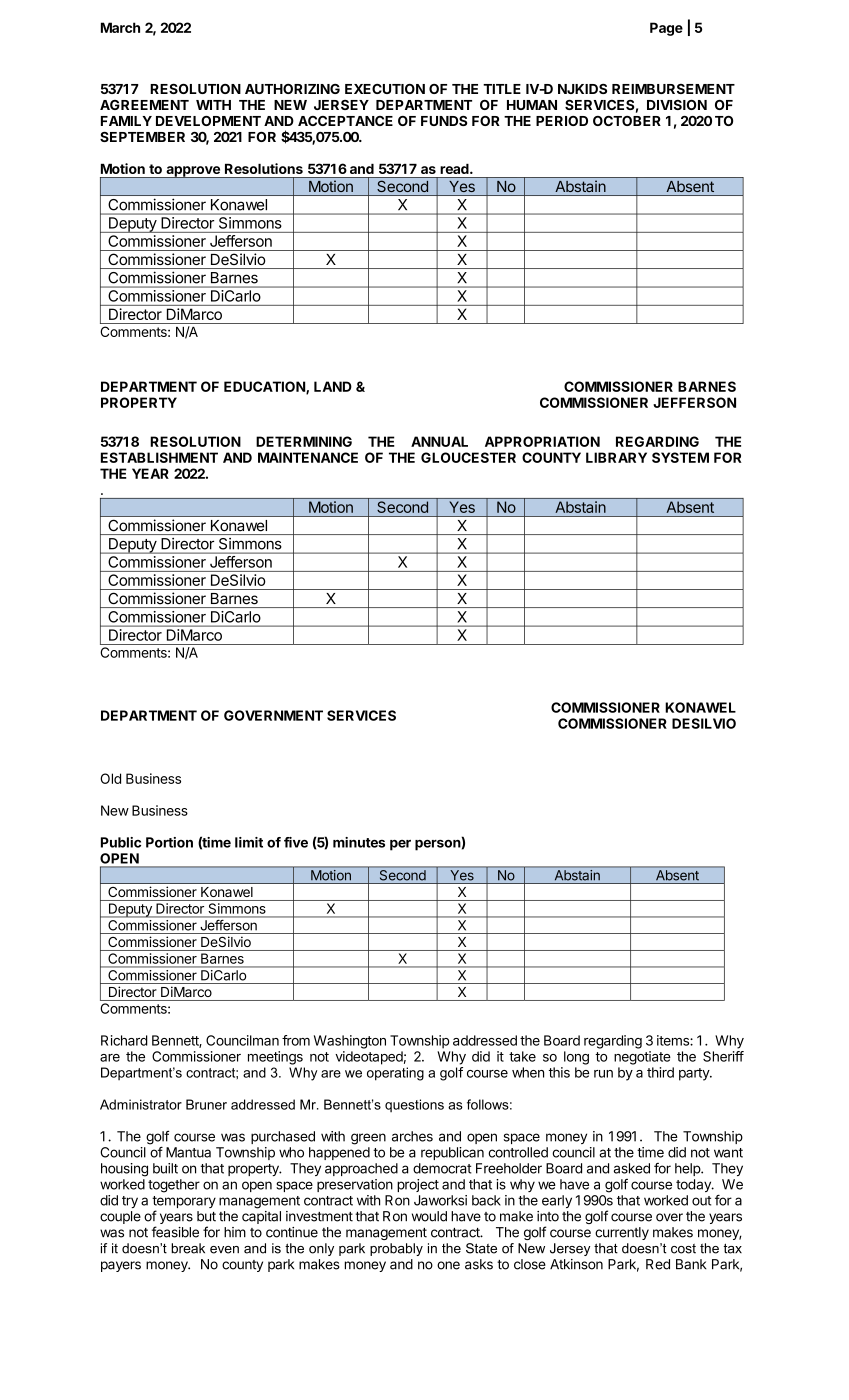 Image resolution: width=849 pixels, height=1400 pixels. Describe the element at coordinates (208, 121) in the screenshot. I see `DEVELOPMENT` at that location.
